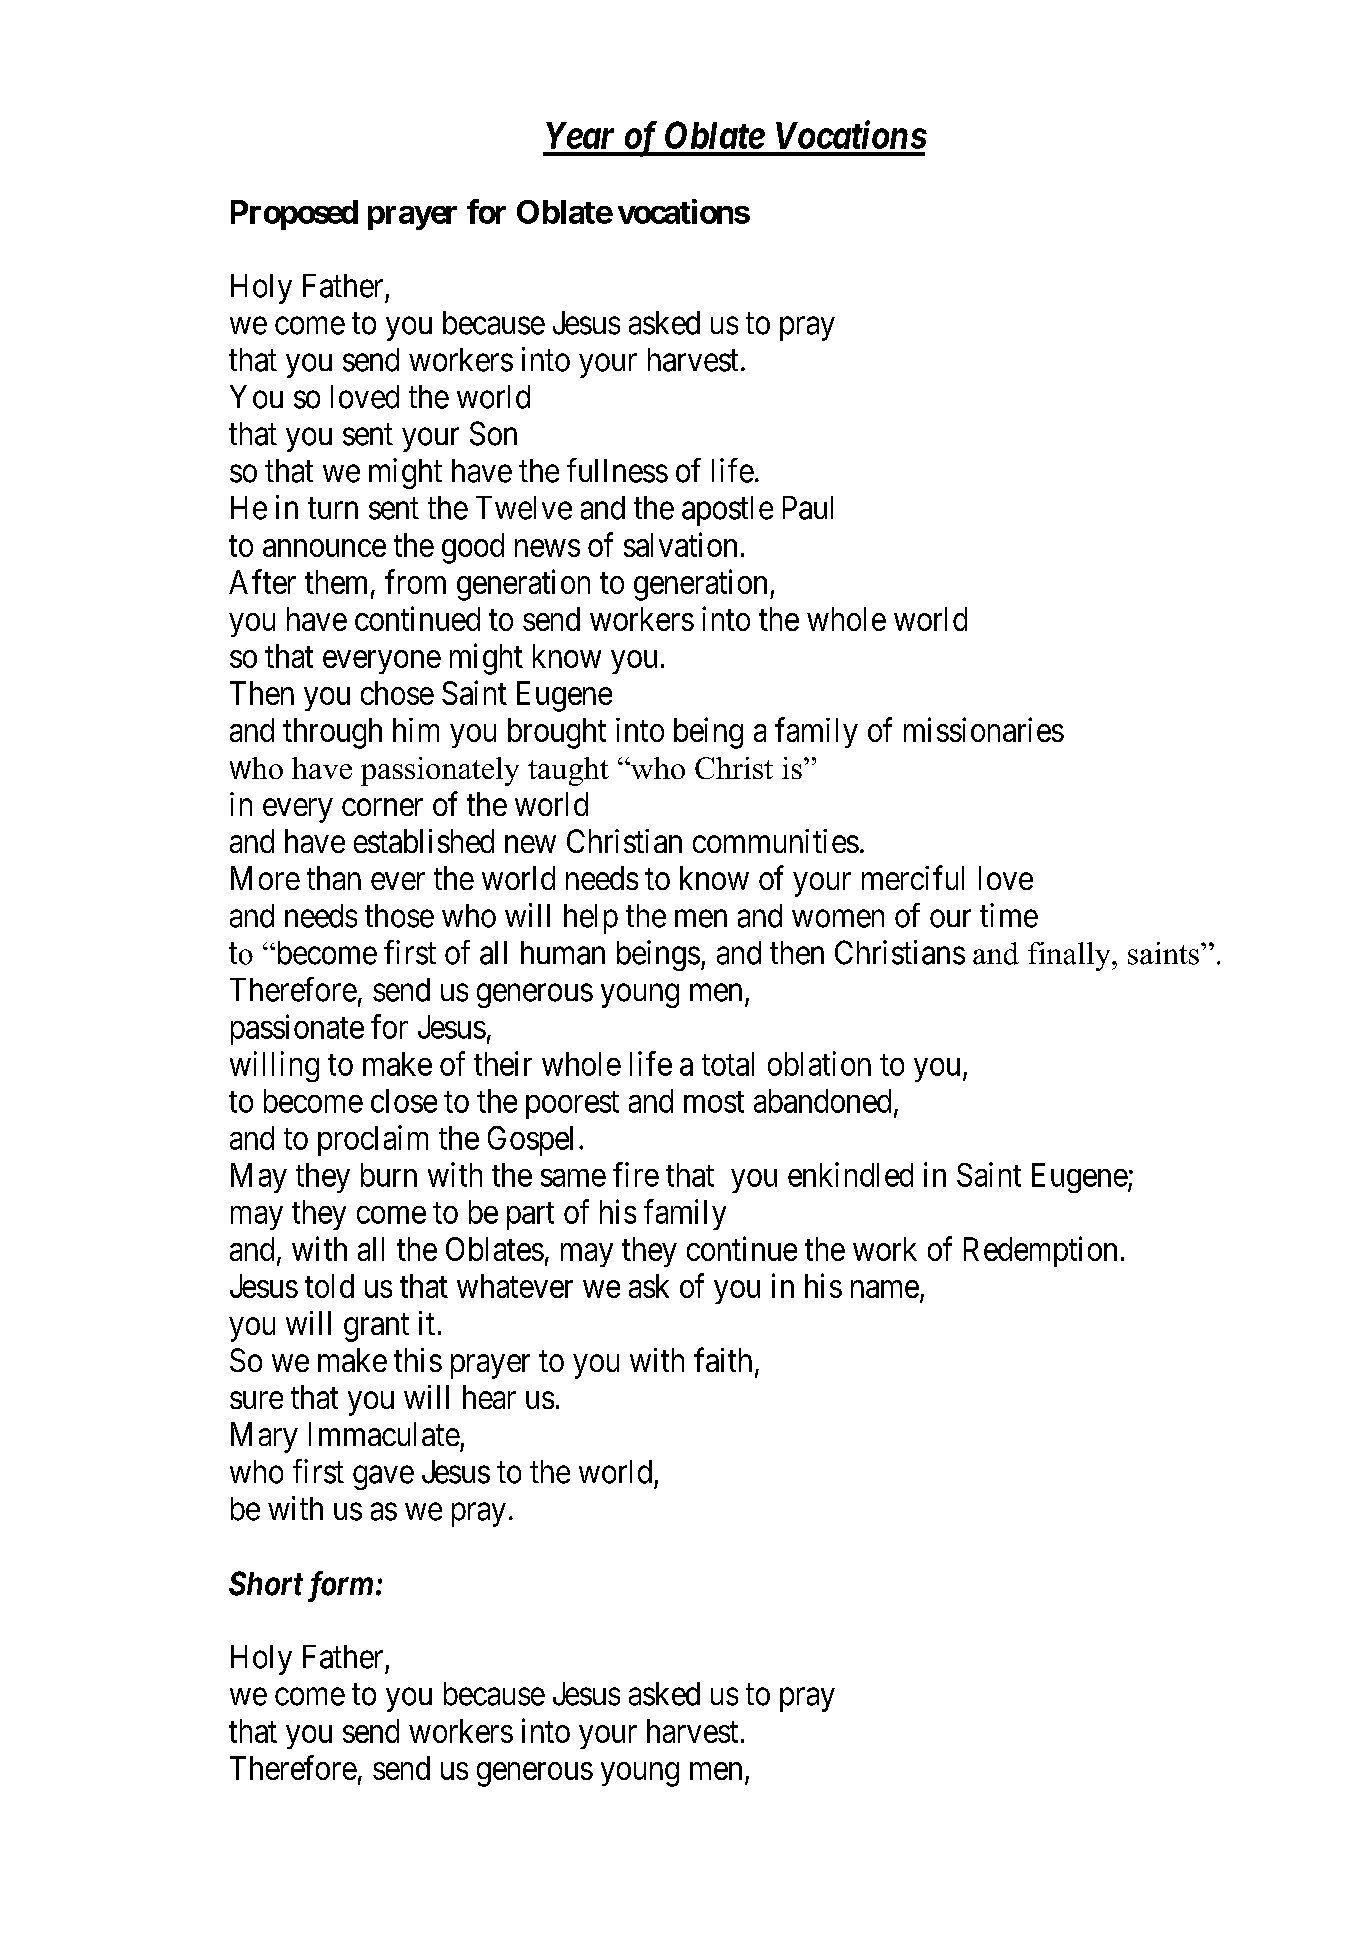 This screenshot has height=1938, width=1370. What do you see at coordinates (680, 544) in the screenshot?
I see `salvation` at bounding box center [680, 544].
